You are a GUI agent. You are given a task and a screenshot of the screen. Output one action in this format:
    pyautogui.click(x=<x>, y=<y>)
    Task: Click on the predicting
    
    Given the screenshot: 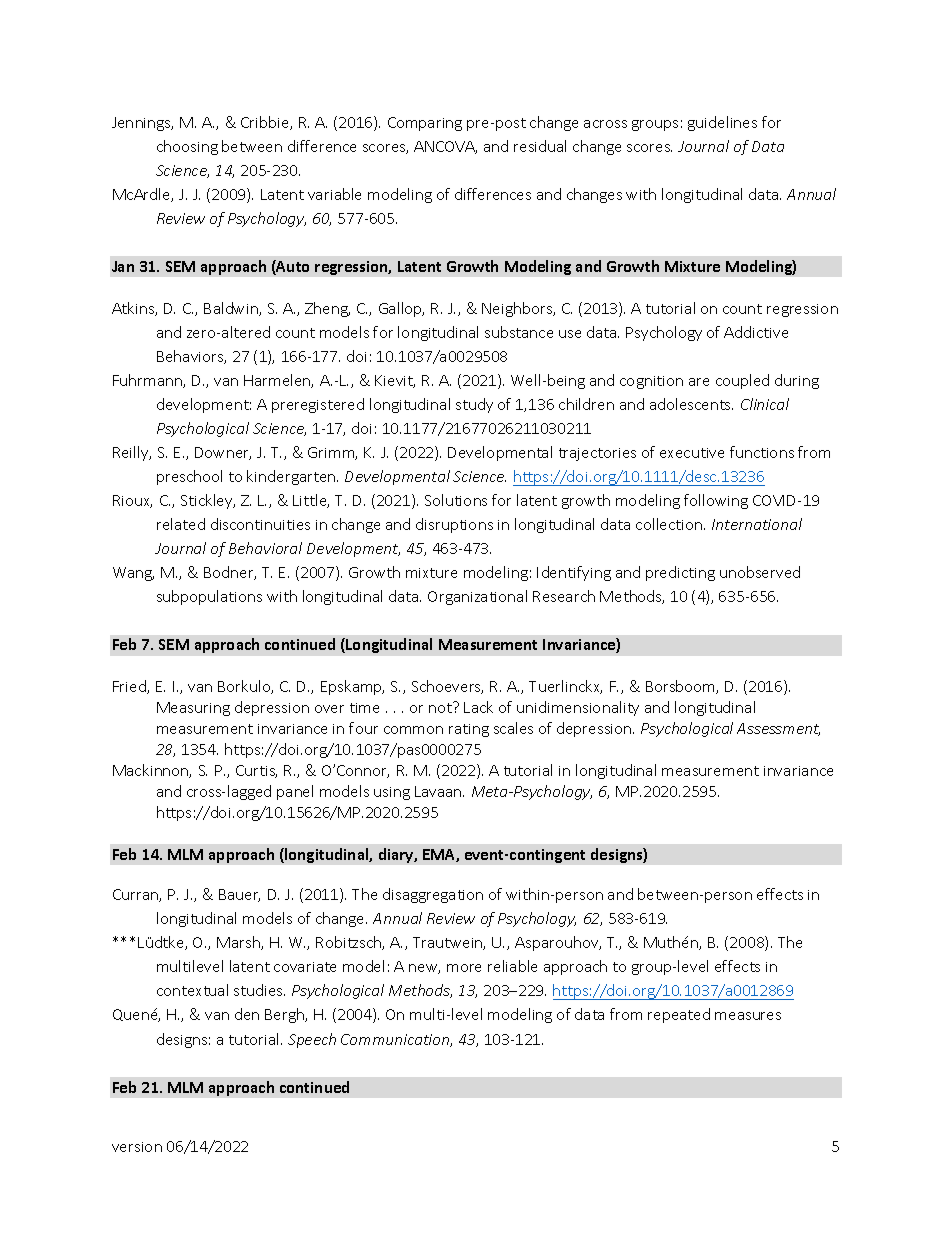 What is the action you would take?
    pyautogui.click(x=680, y=573)
